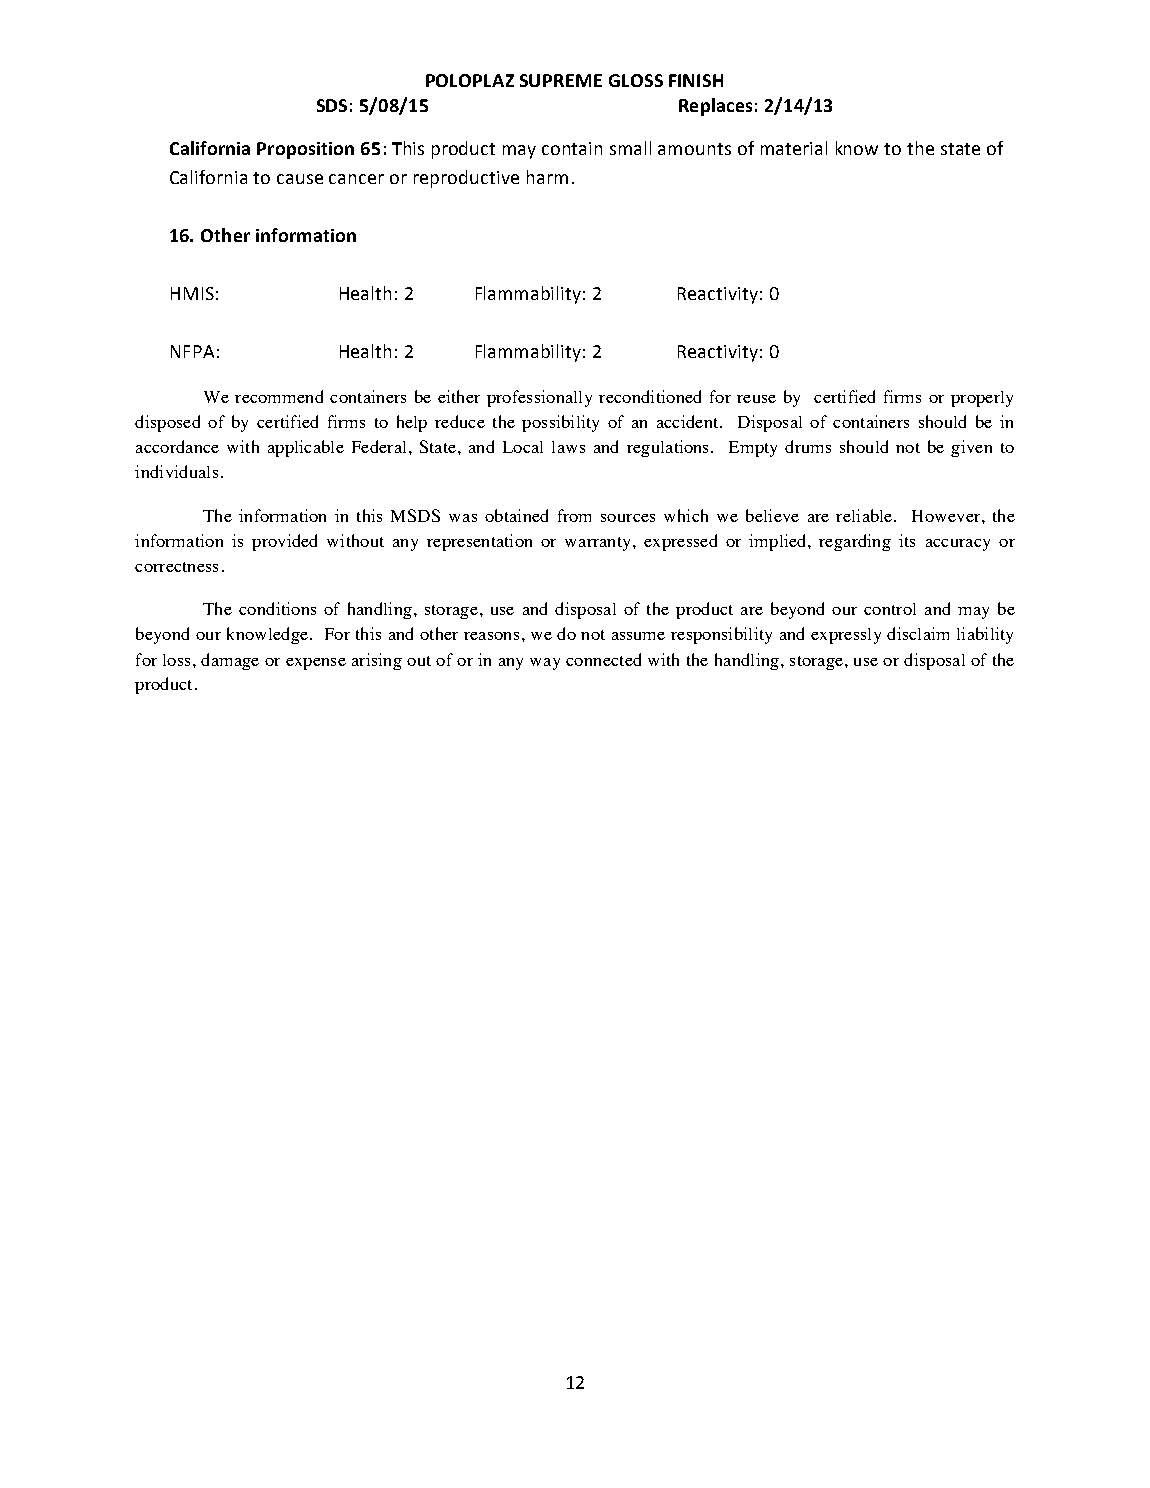 The image size is (1150, 1488). Describe the element at coordinates (574, 515) in the screenshot. I see `from` at that location.
